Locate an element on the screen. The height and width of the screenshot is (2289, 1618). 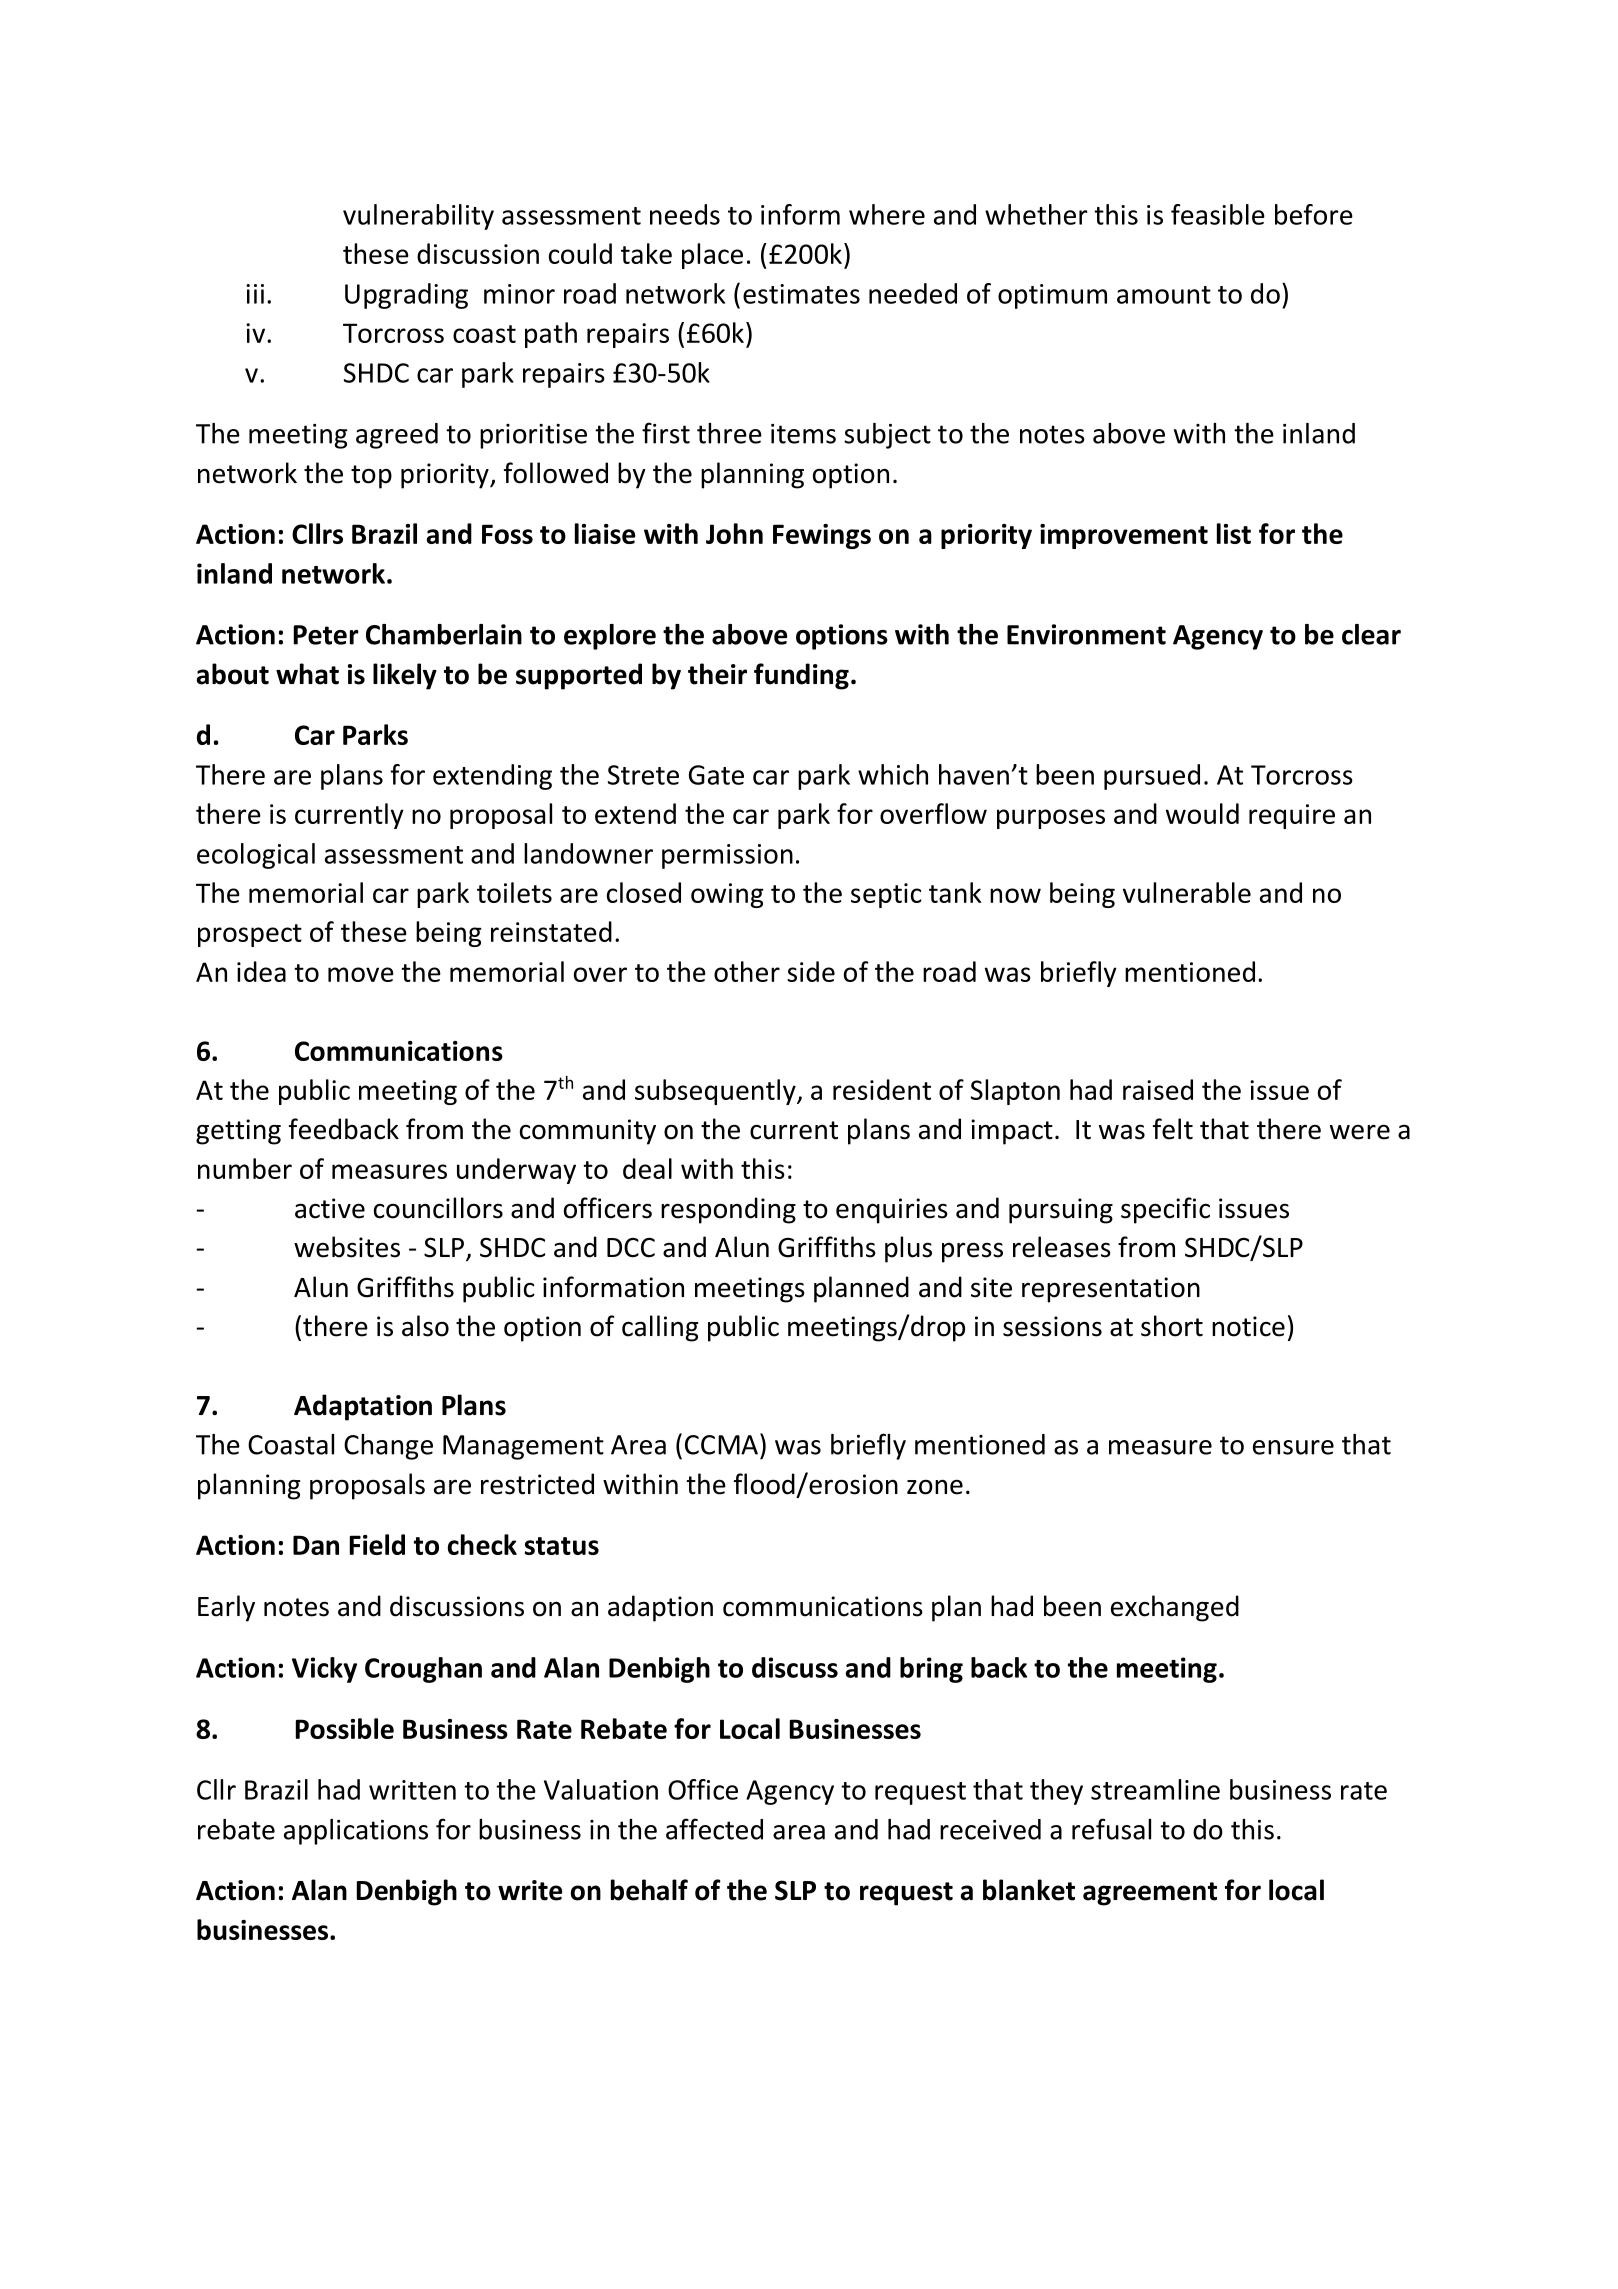
ensure is located at coordinates (1293, 1447).
